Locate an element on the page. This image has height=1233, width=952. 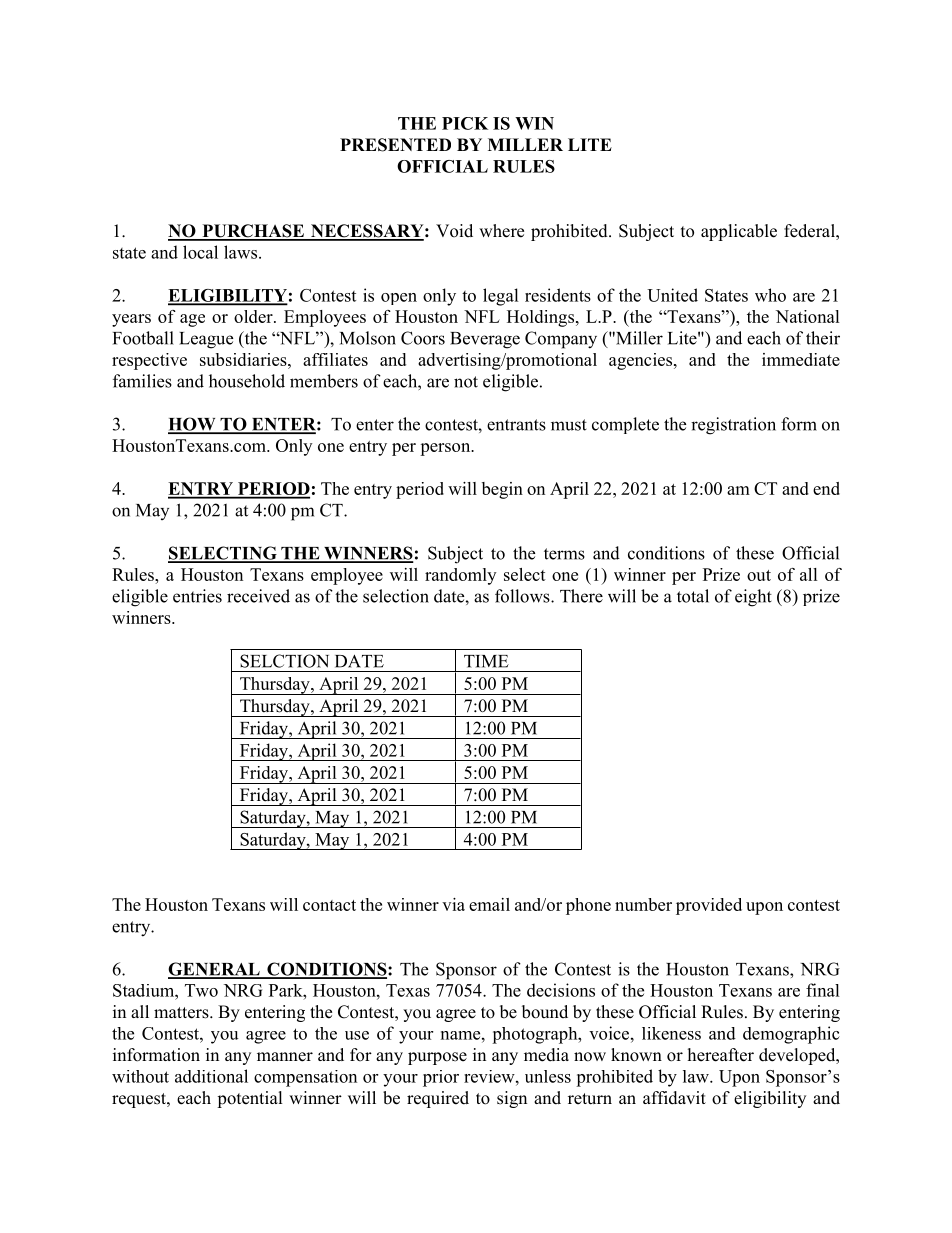
applicable is located at coordinates (739, 232).
